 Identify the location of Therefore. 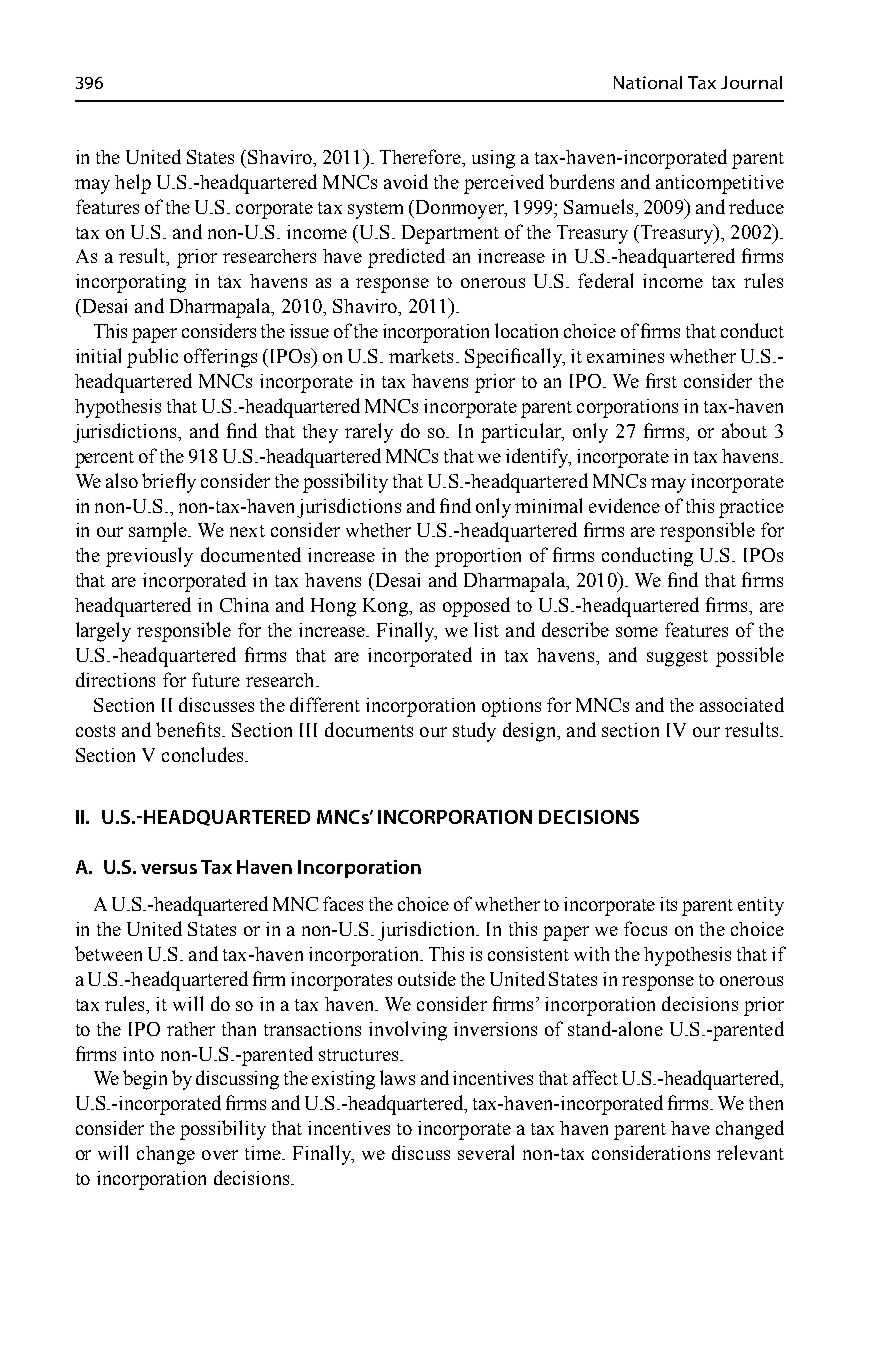
(421, 156).
